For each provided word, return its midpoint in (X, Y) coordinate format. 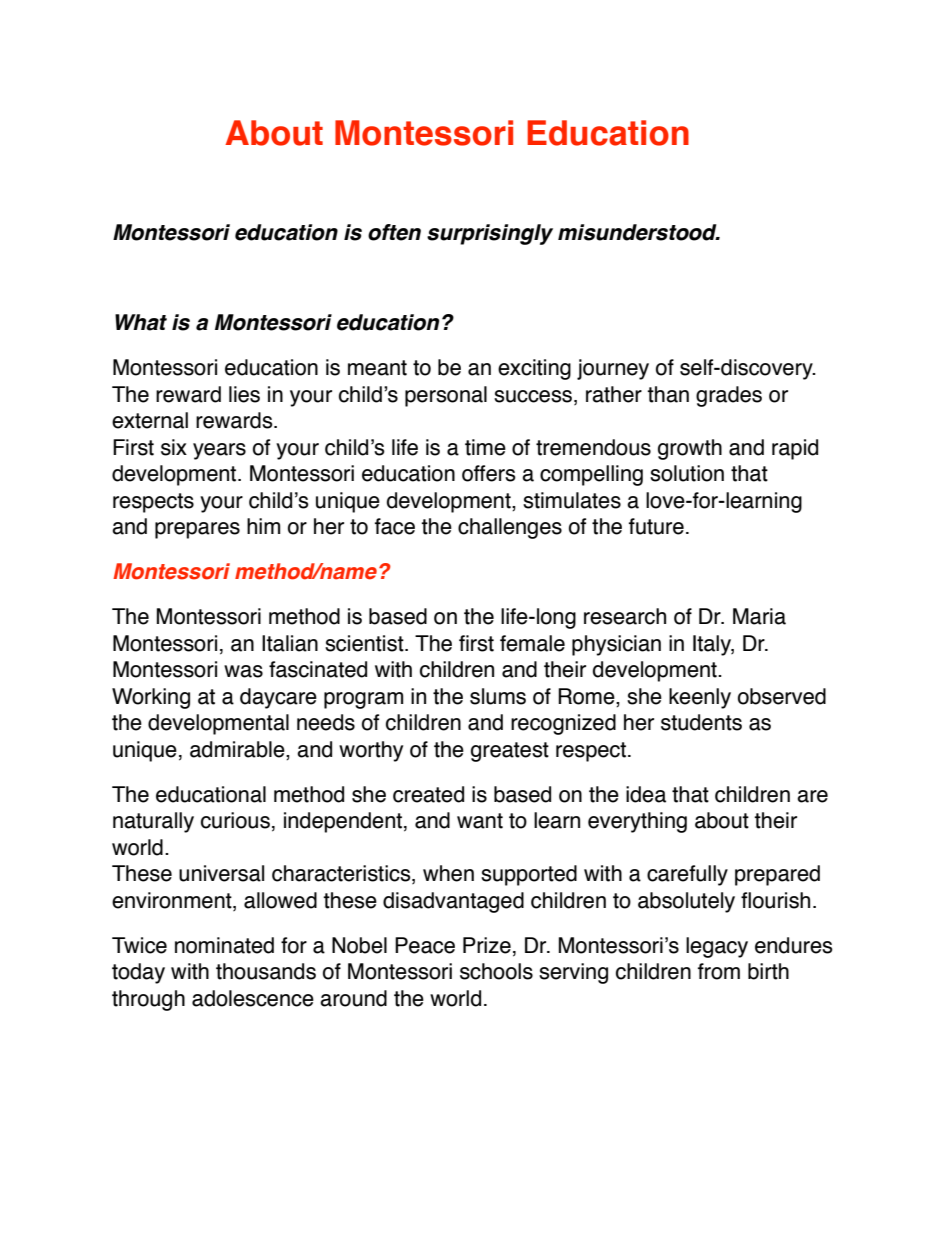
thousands (266, 971)
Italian (290, 643)
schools (496, 971)
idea (646, 794)
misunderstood (638, 232)
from (719, 971)
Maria (759, 616)
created (428, 794)
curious (235, 820)
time (485, 447)
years (219, 451)
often (394, 232)
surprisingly (490, 234)
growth (690, 449)
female (532, 643)
